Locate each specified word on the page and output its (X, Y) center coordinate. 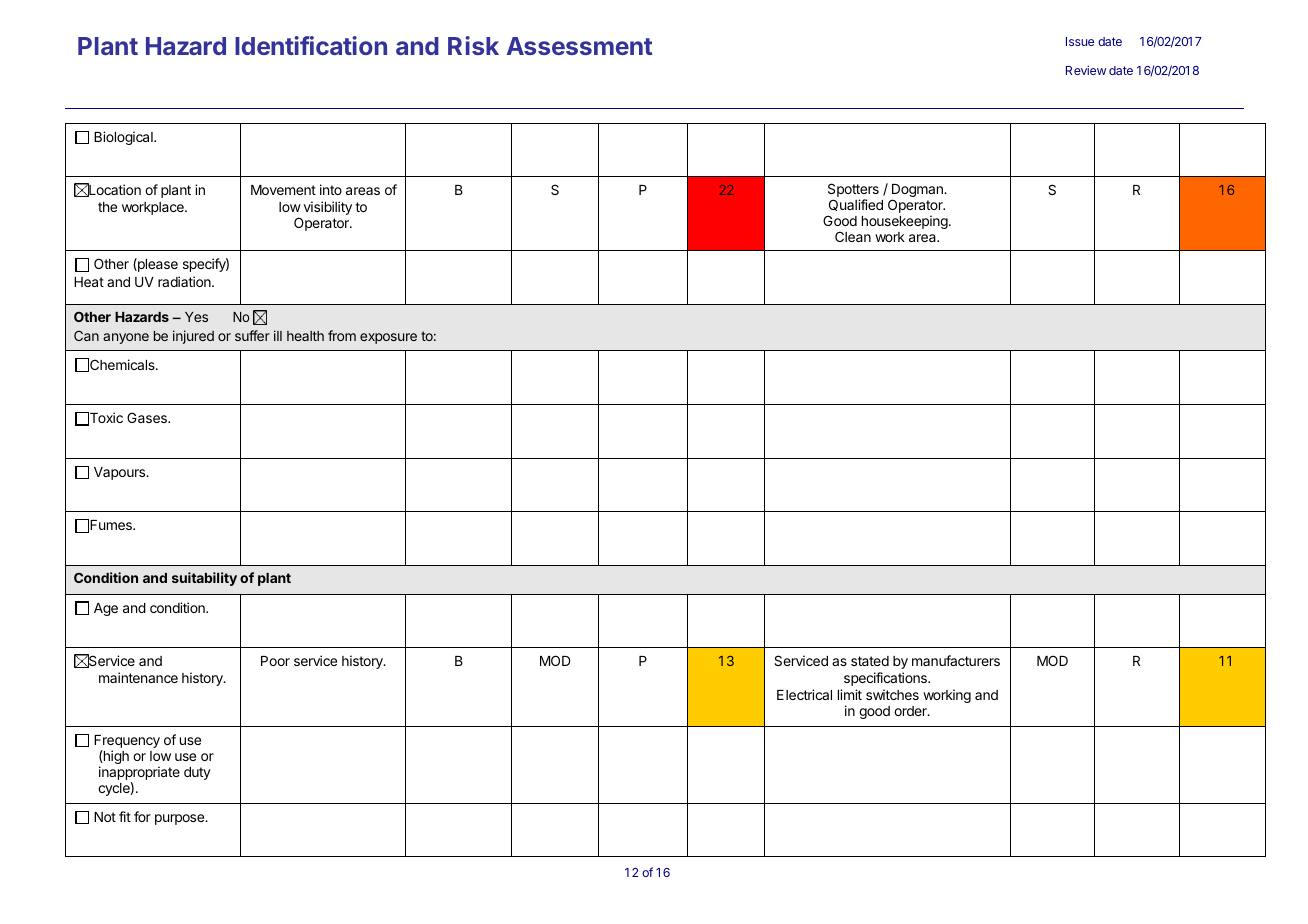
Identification (311, 45)
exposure (388, 338)
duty (197, 773)
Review (1086, 70)
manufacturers (956, 660)
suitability (204, 579)
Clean (853, 236)
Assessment (579, 46)
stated (870, 661)
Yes (196, 317)
